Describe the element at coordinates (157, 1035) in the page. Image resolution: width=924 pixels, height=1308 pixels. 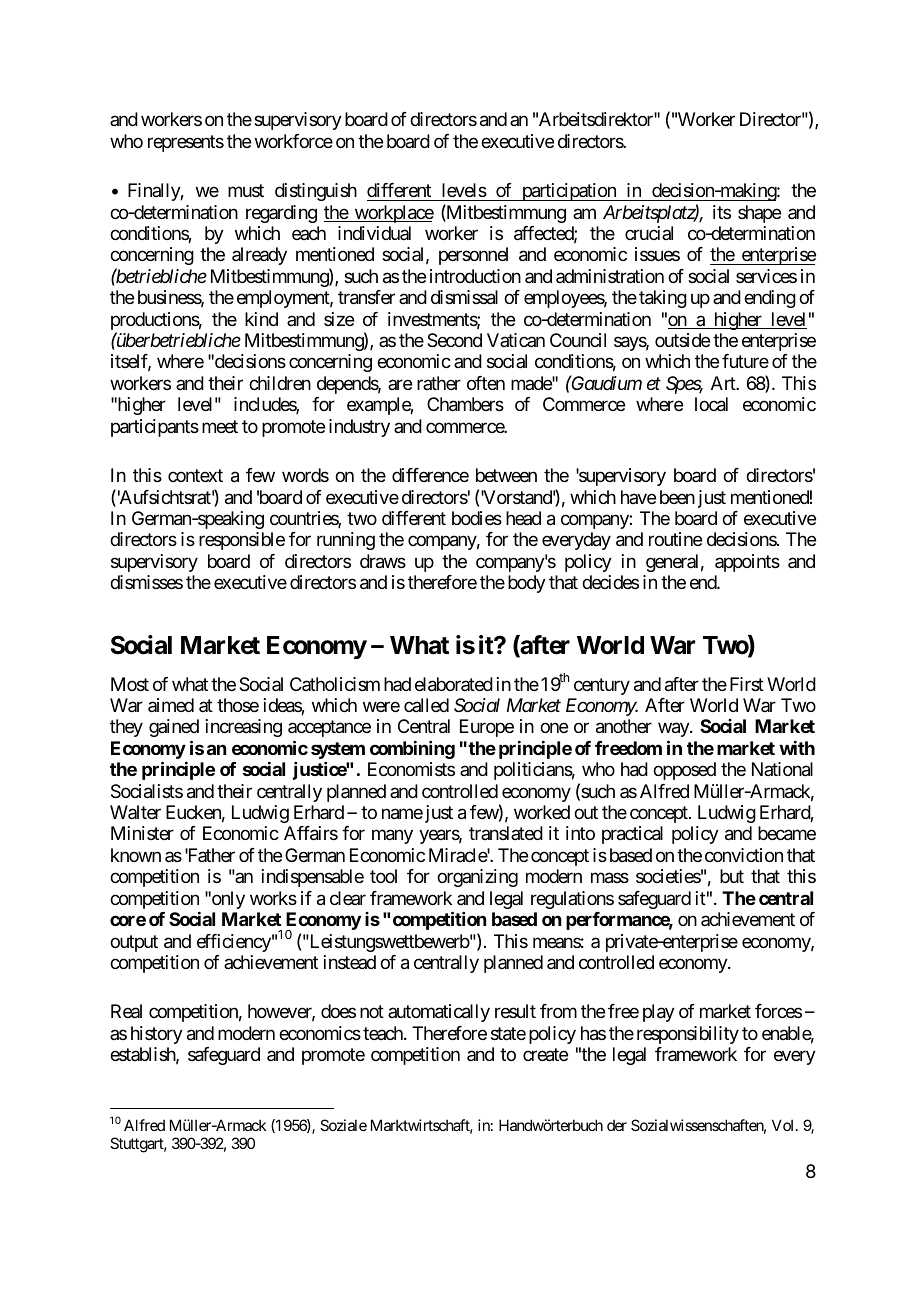
I see `history` at that location.
